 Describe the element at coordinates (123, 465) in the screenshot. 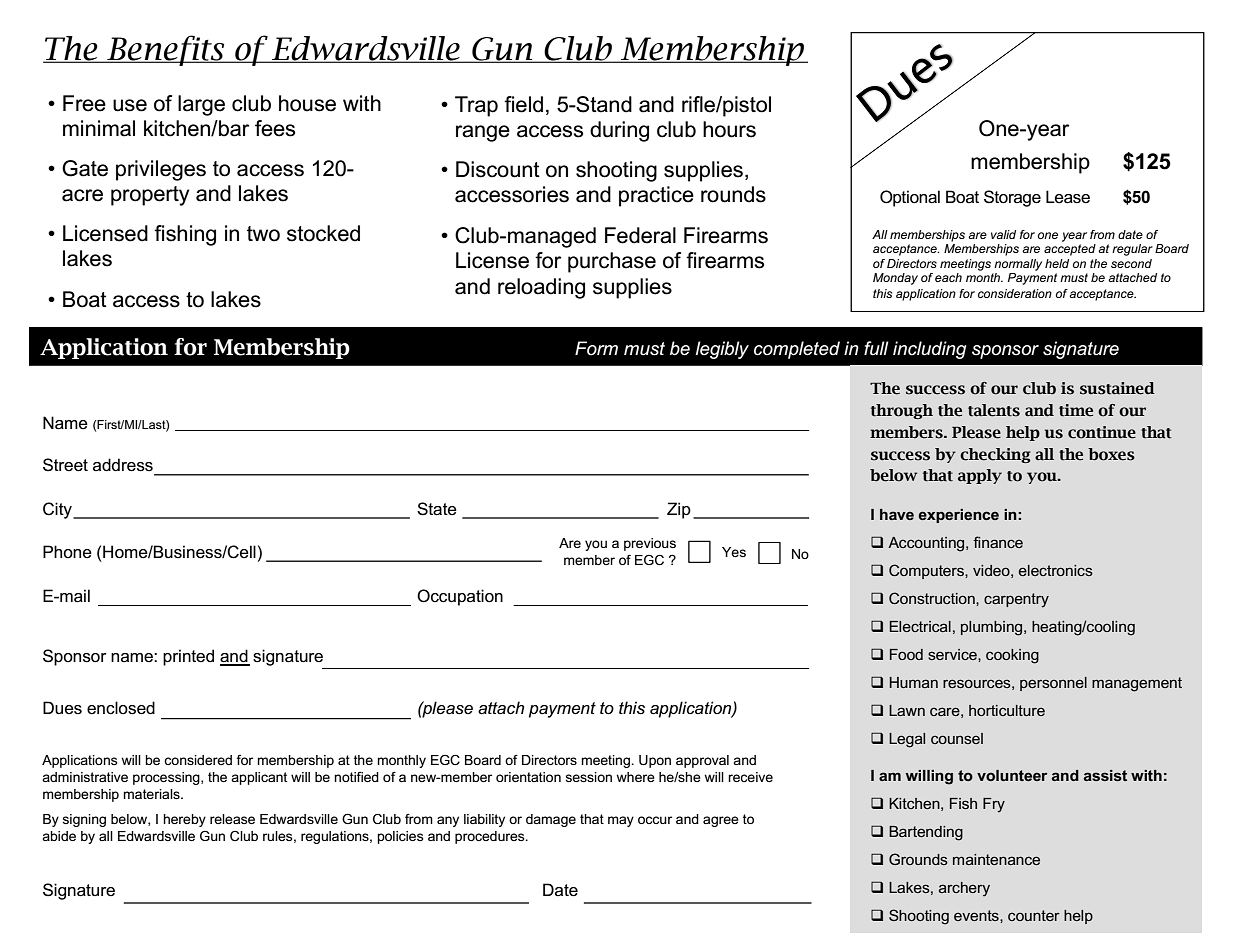

I see `address` at that location.
